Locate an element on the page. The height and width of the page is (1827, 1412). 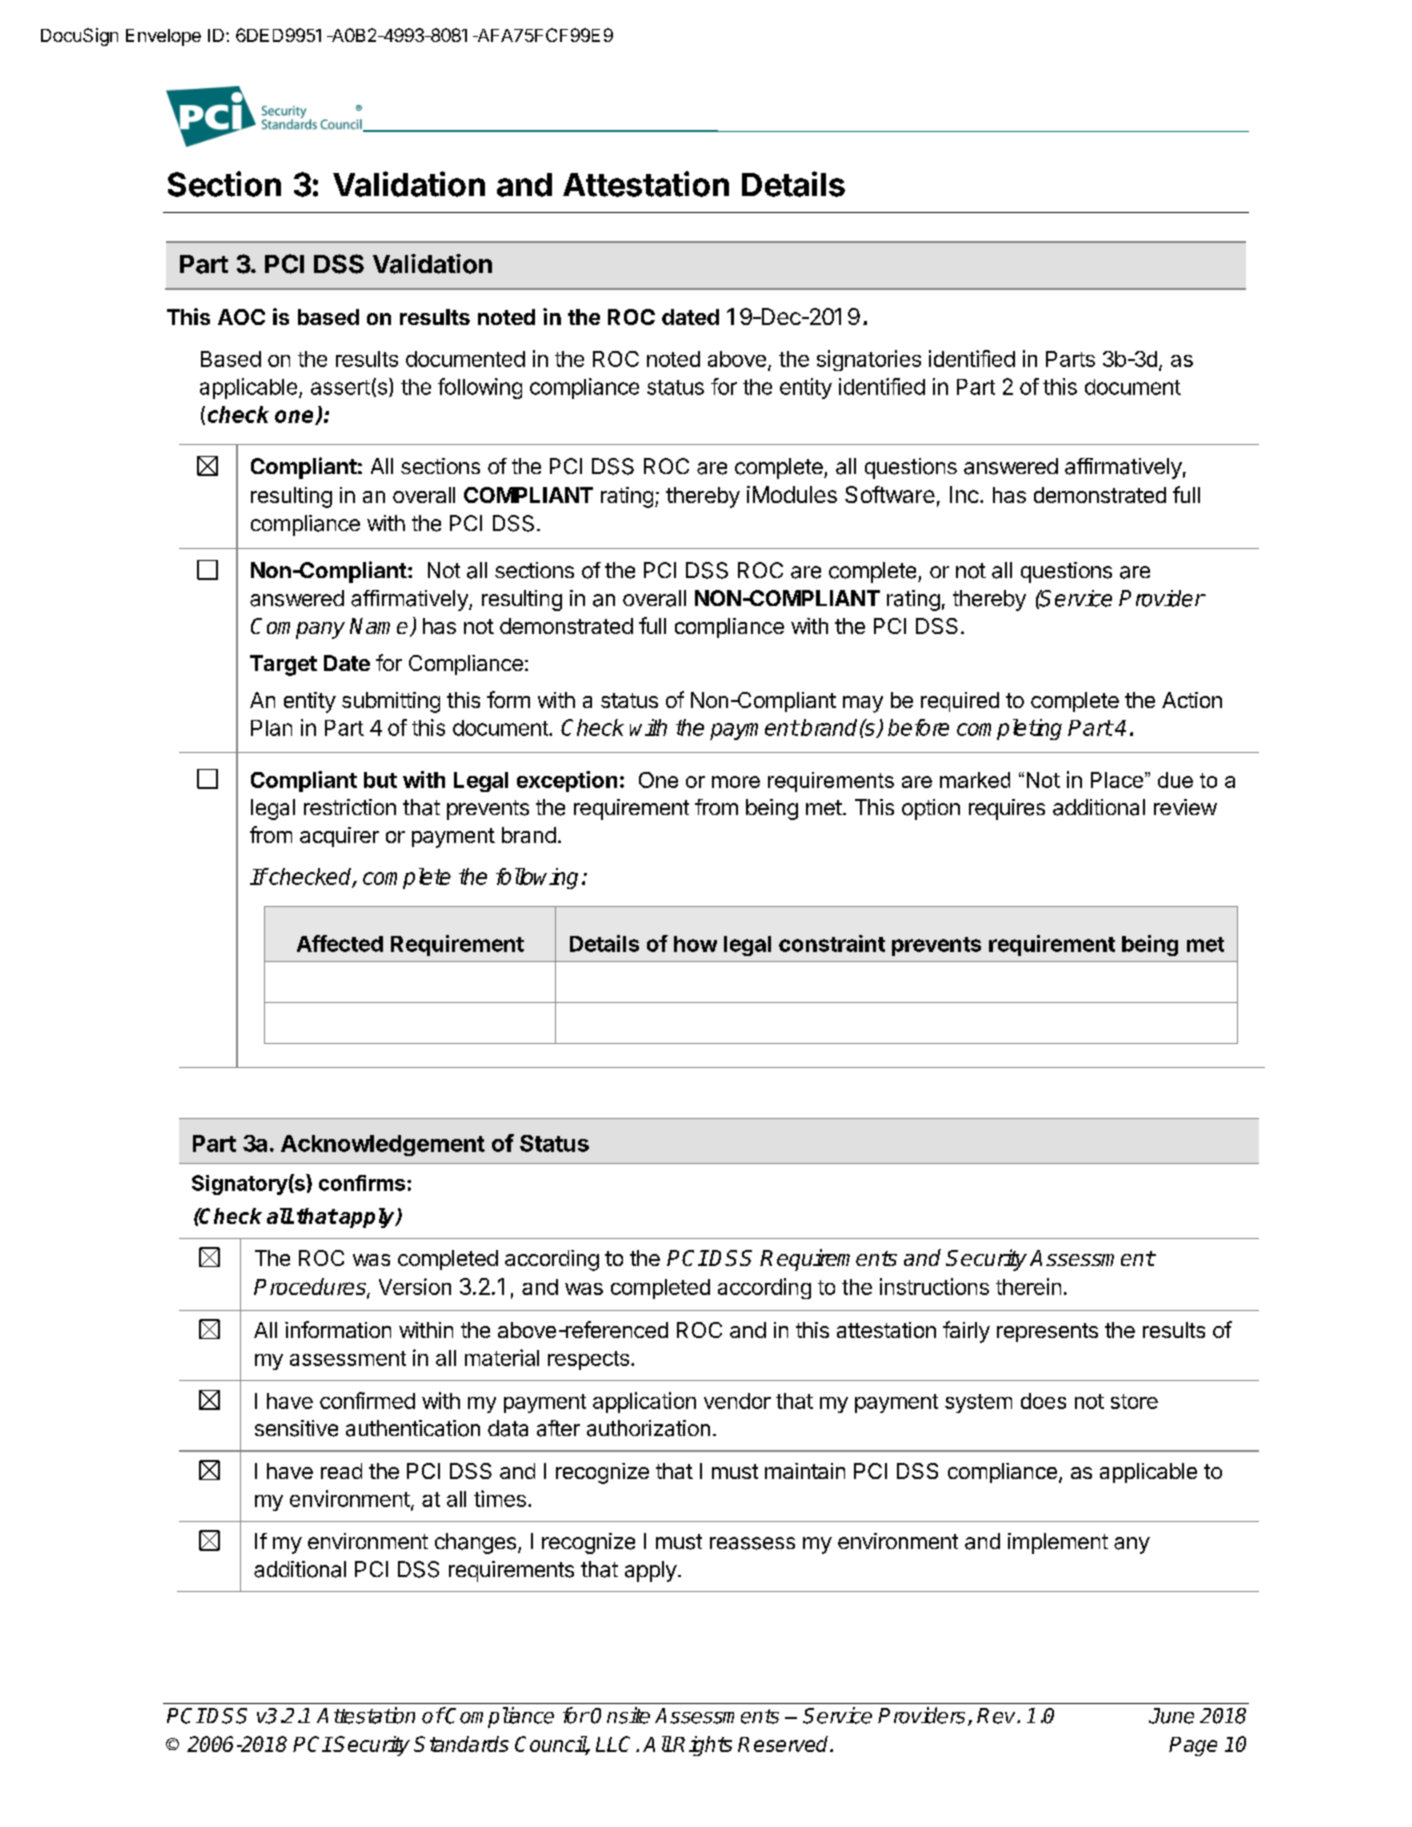
Standards is located at coordinates (461, 1744).
